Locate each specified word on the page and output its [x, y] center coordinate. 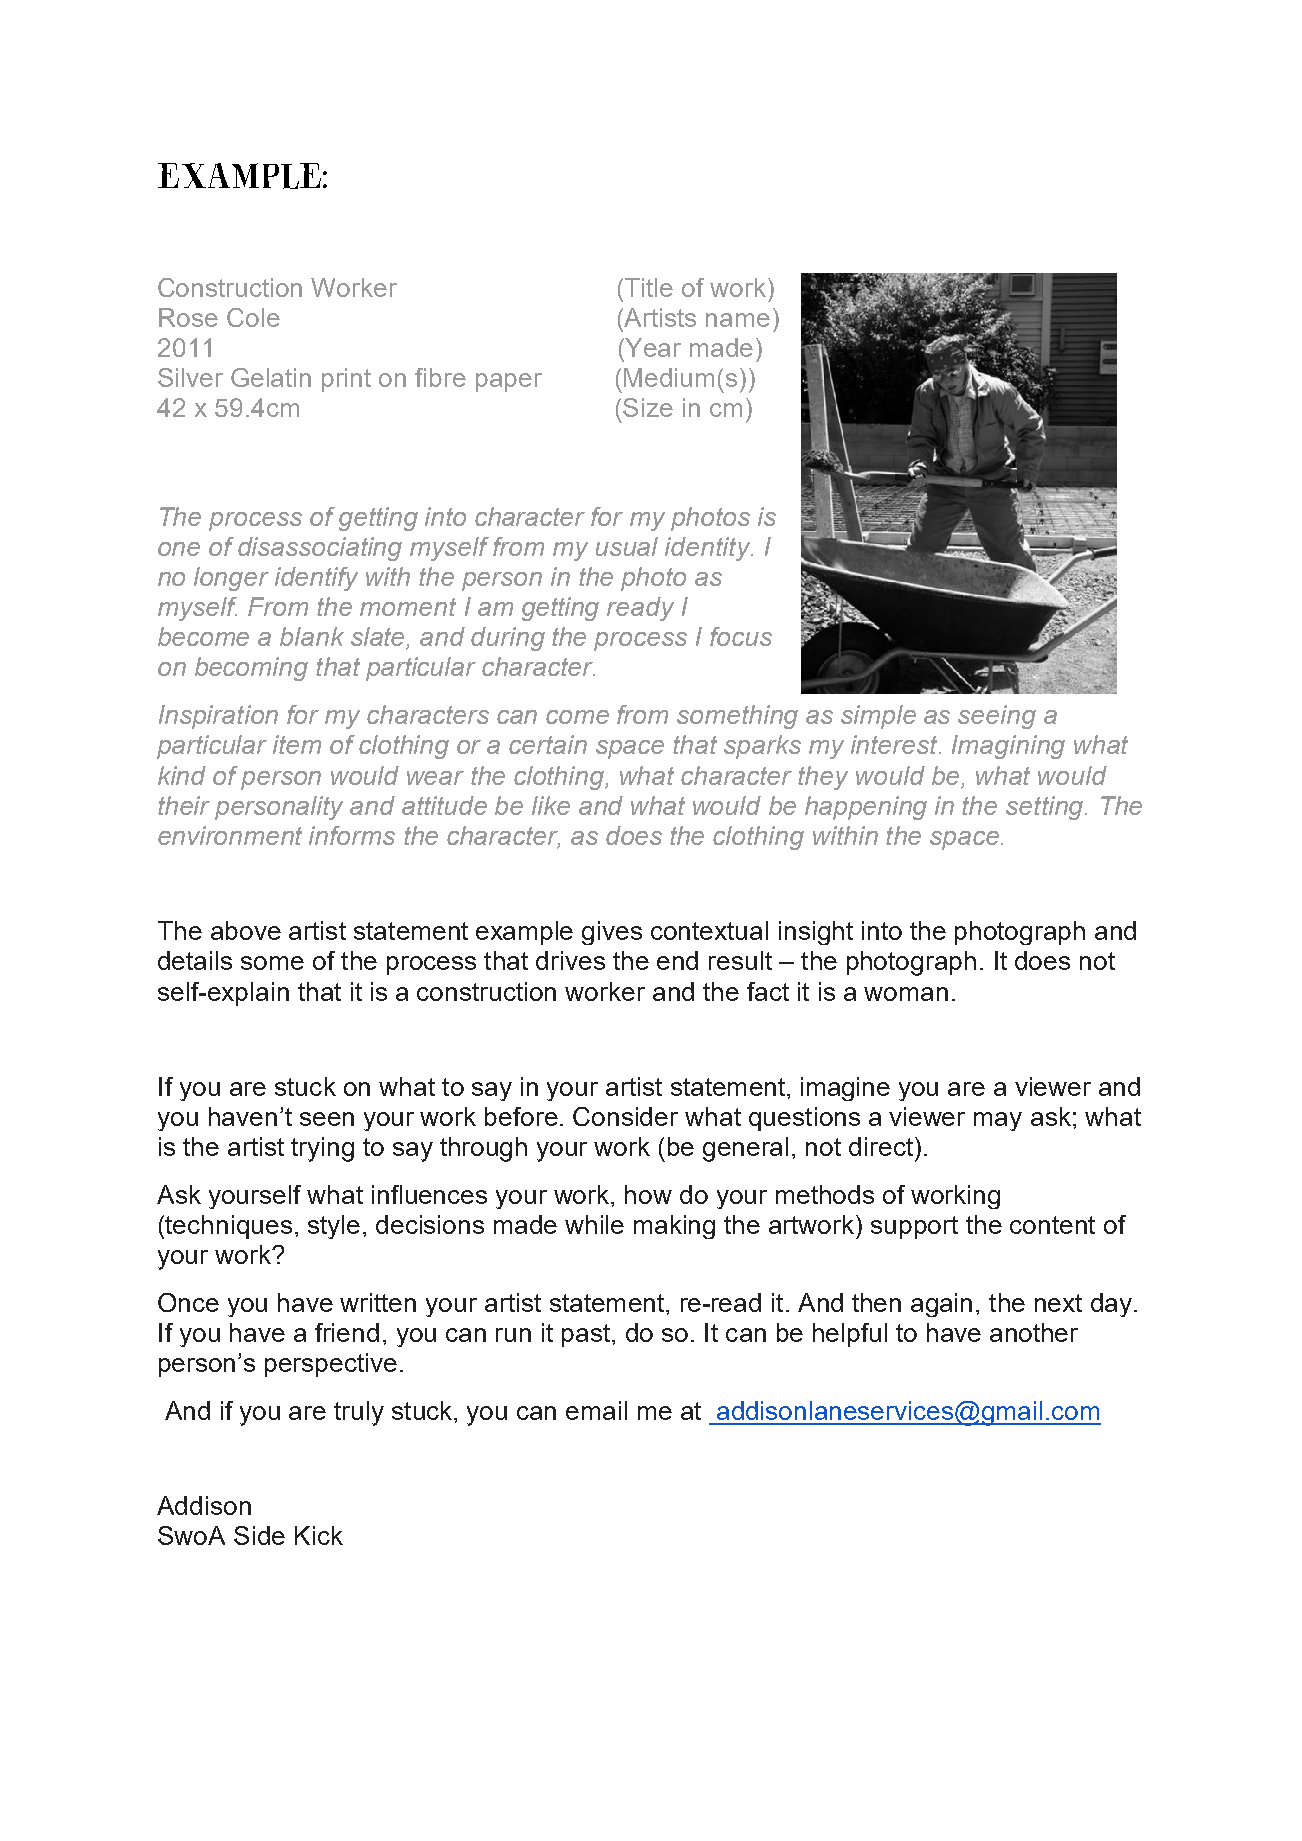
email [596, 1410]
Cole [253, 317]
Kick [319, 1535]
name [738, 320]
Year [652, 347]
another [1034, 1332]
